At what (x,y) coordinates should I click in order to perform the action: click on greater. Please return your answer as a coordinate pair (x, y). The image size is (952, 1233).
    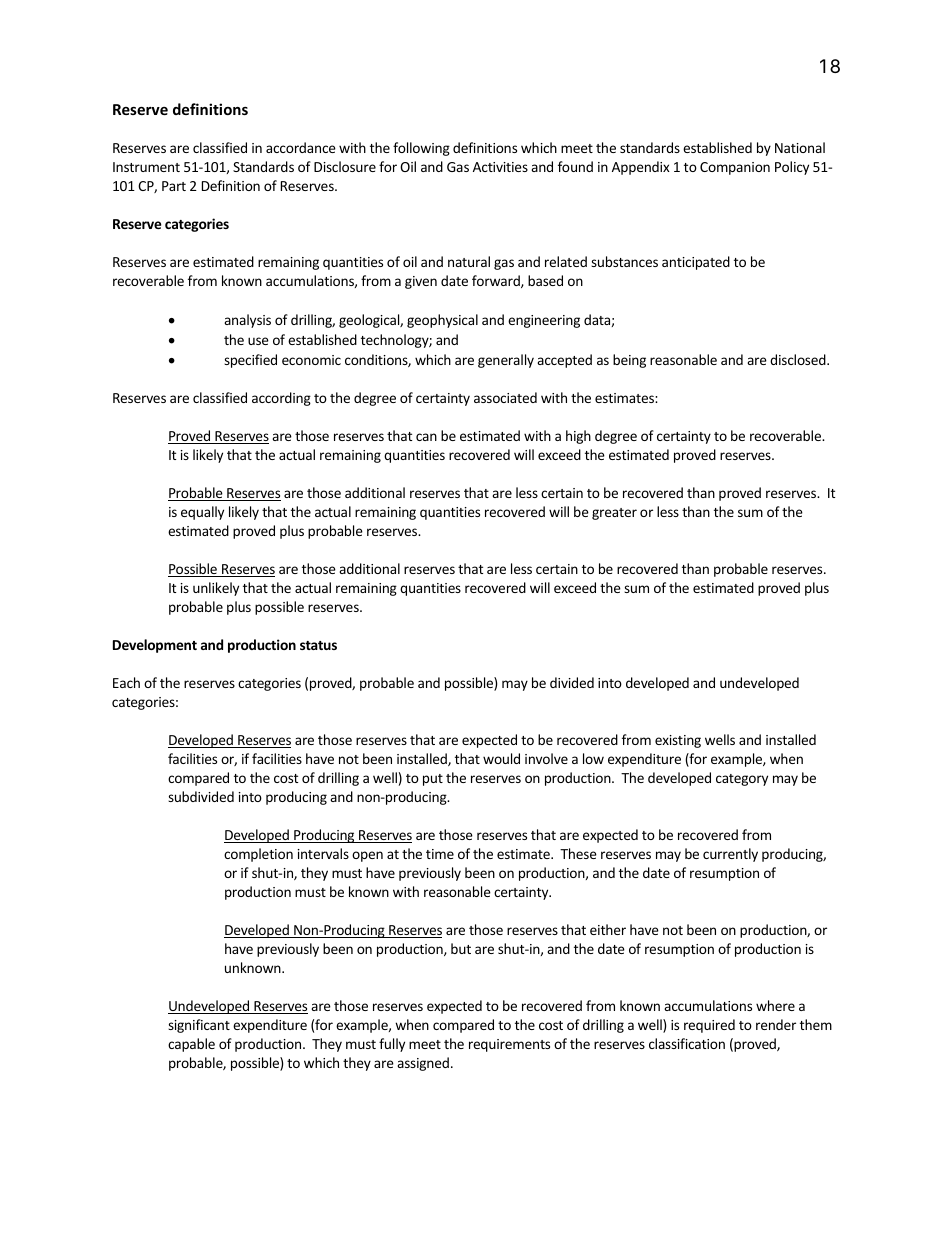
    Looking at the image, I should click on (614, 514).
